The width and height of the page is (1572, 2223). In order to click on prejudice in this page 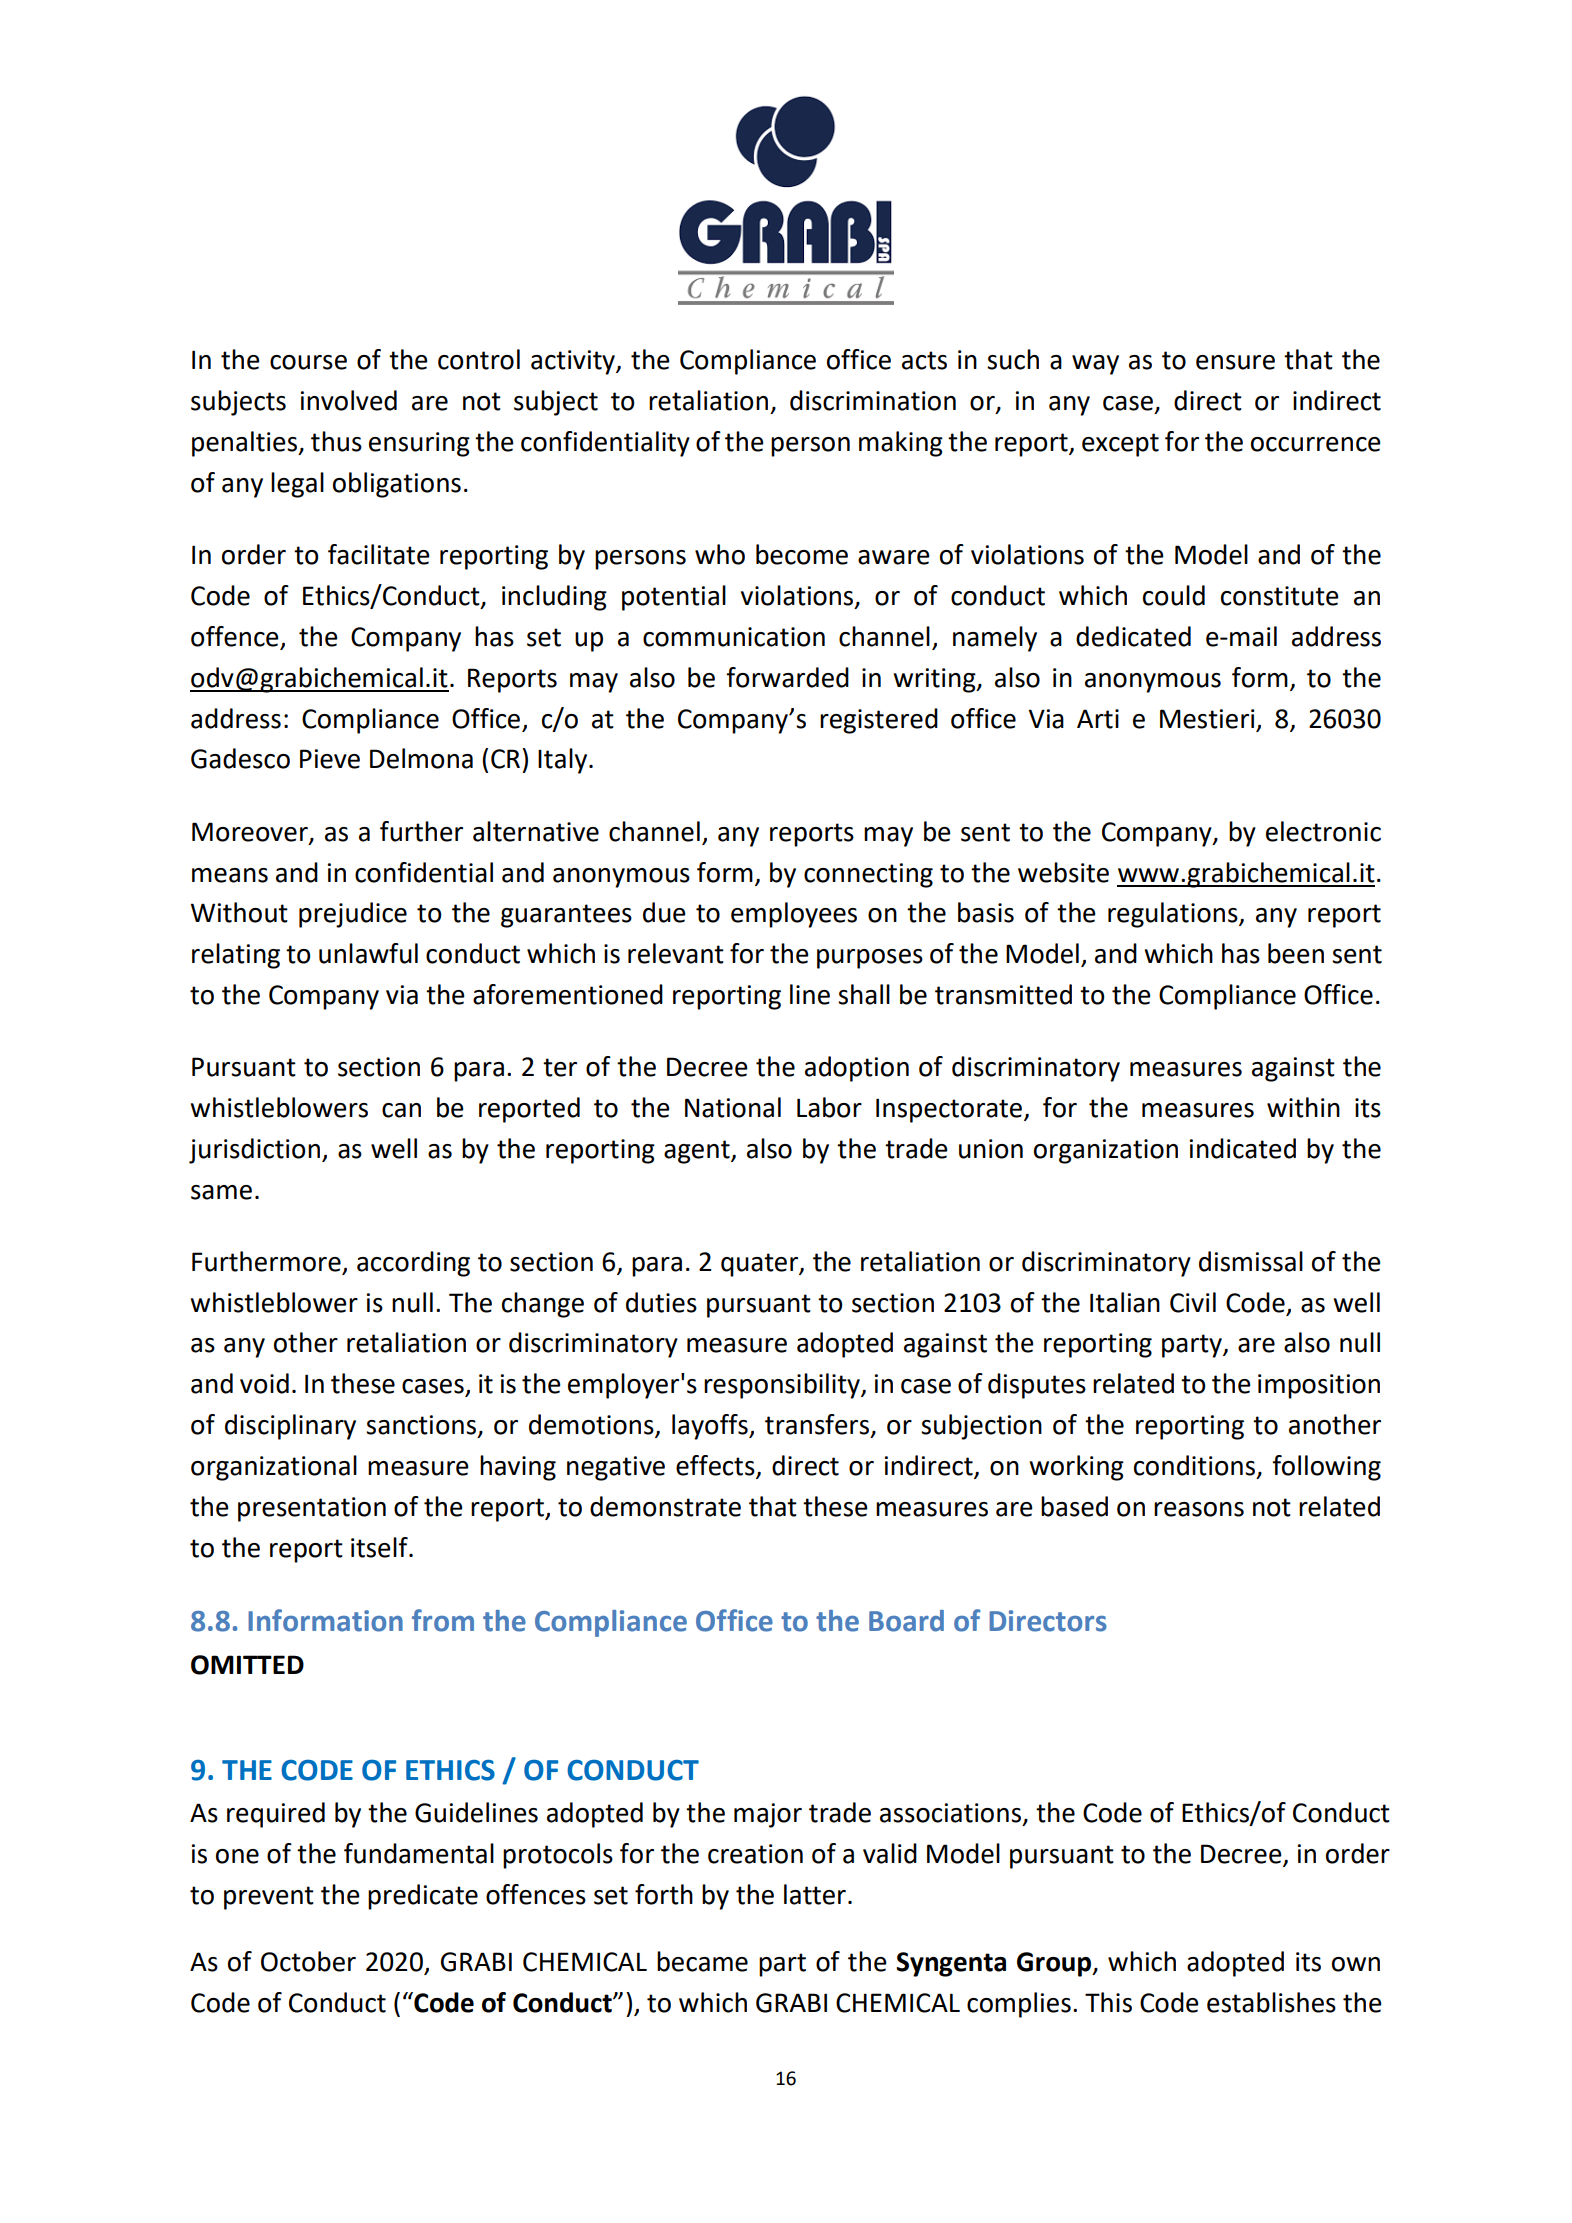, I will do `click(353, 915)`.
